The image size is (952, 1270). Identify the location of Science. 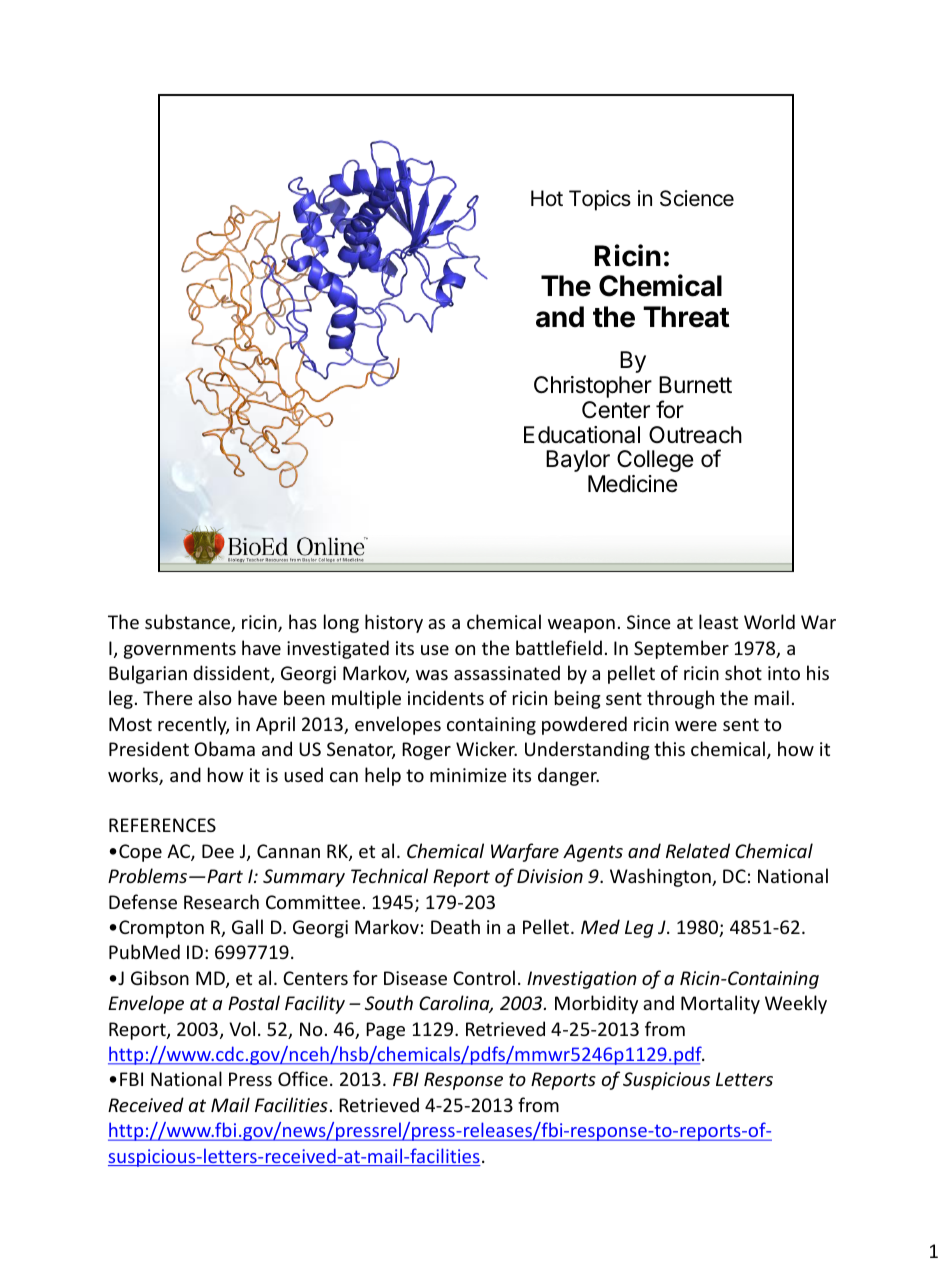
(697, 198).
